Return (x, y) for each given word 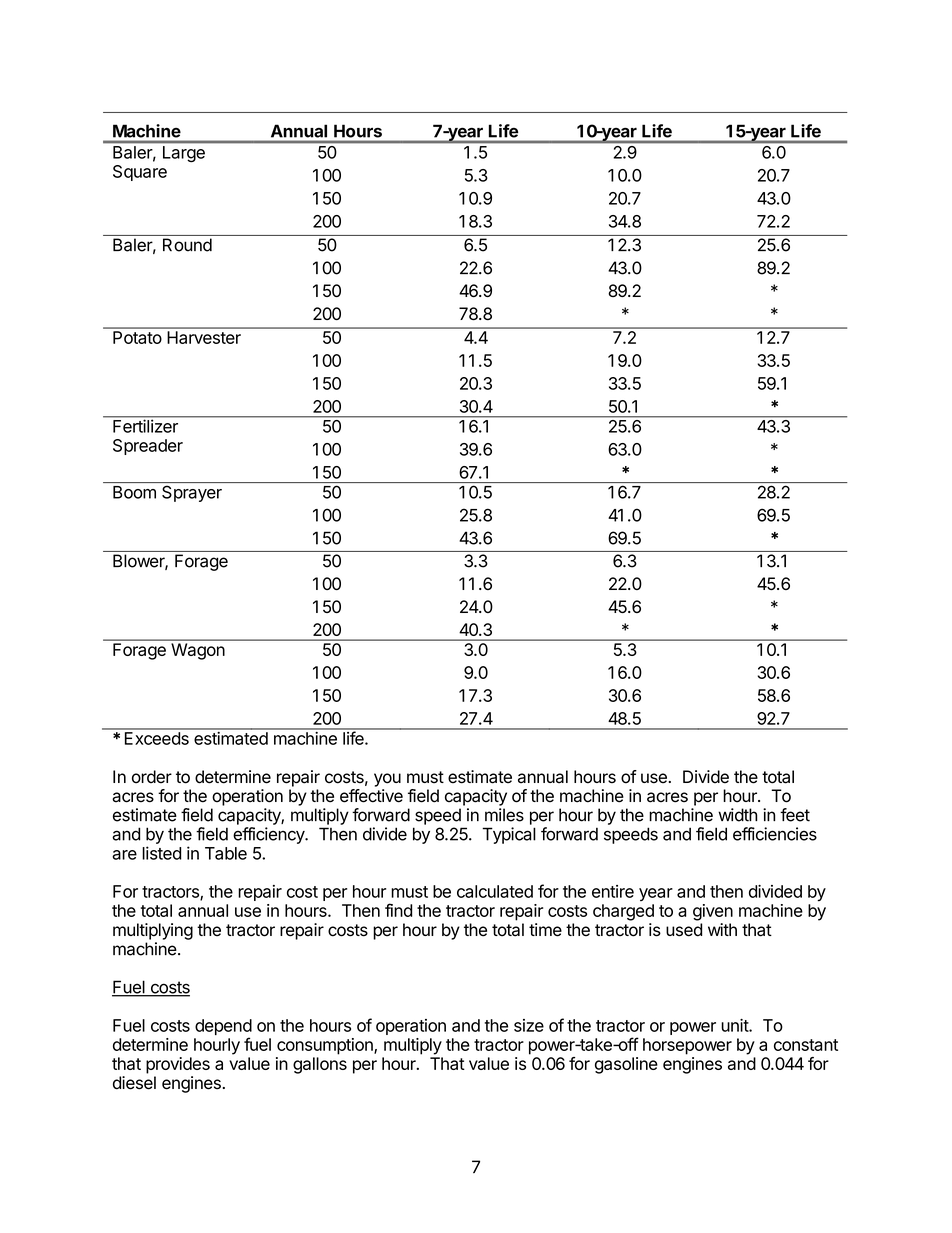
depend (223, 1028)
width (737, 815)
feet (795, 815)
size (529, 1025)
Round (187, 245)
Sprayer (192, 493)
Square (140, 173)
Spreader (148, 447)
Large (184, 154)
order (152, 777)
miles (504, 815)
